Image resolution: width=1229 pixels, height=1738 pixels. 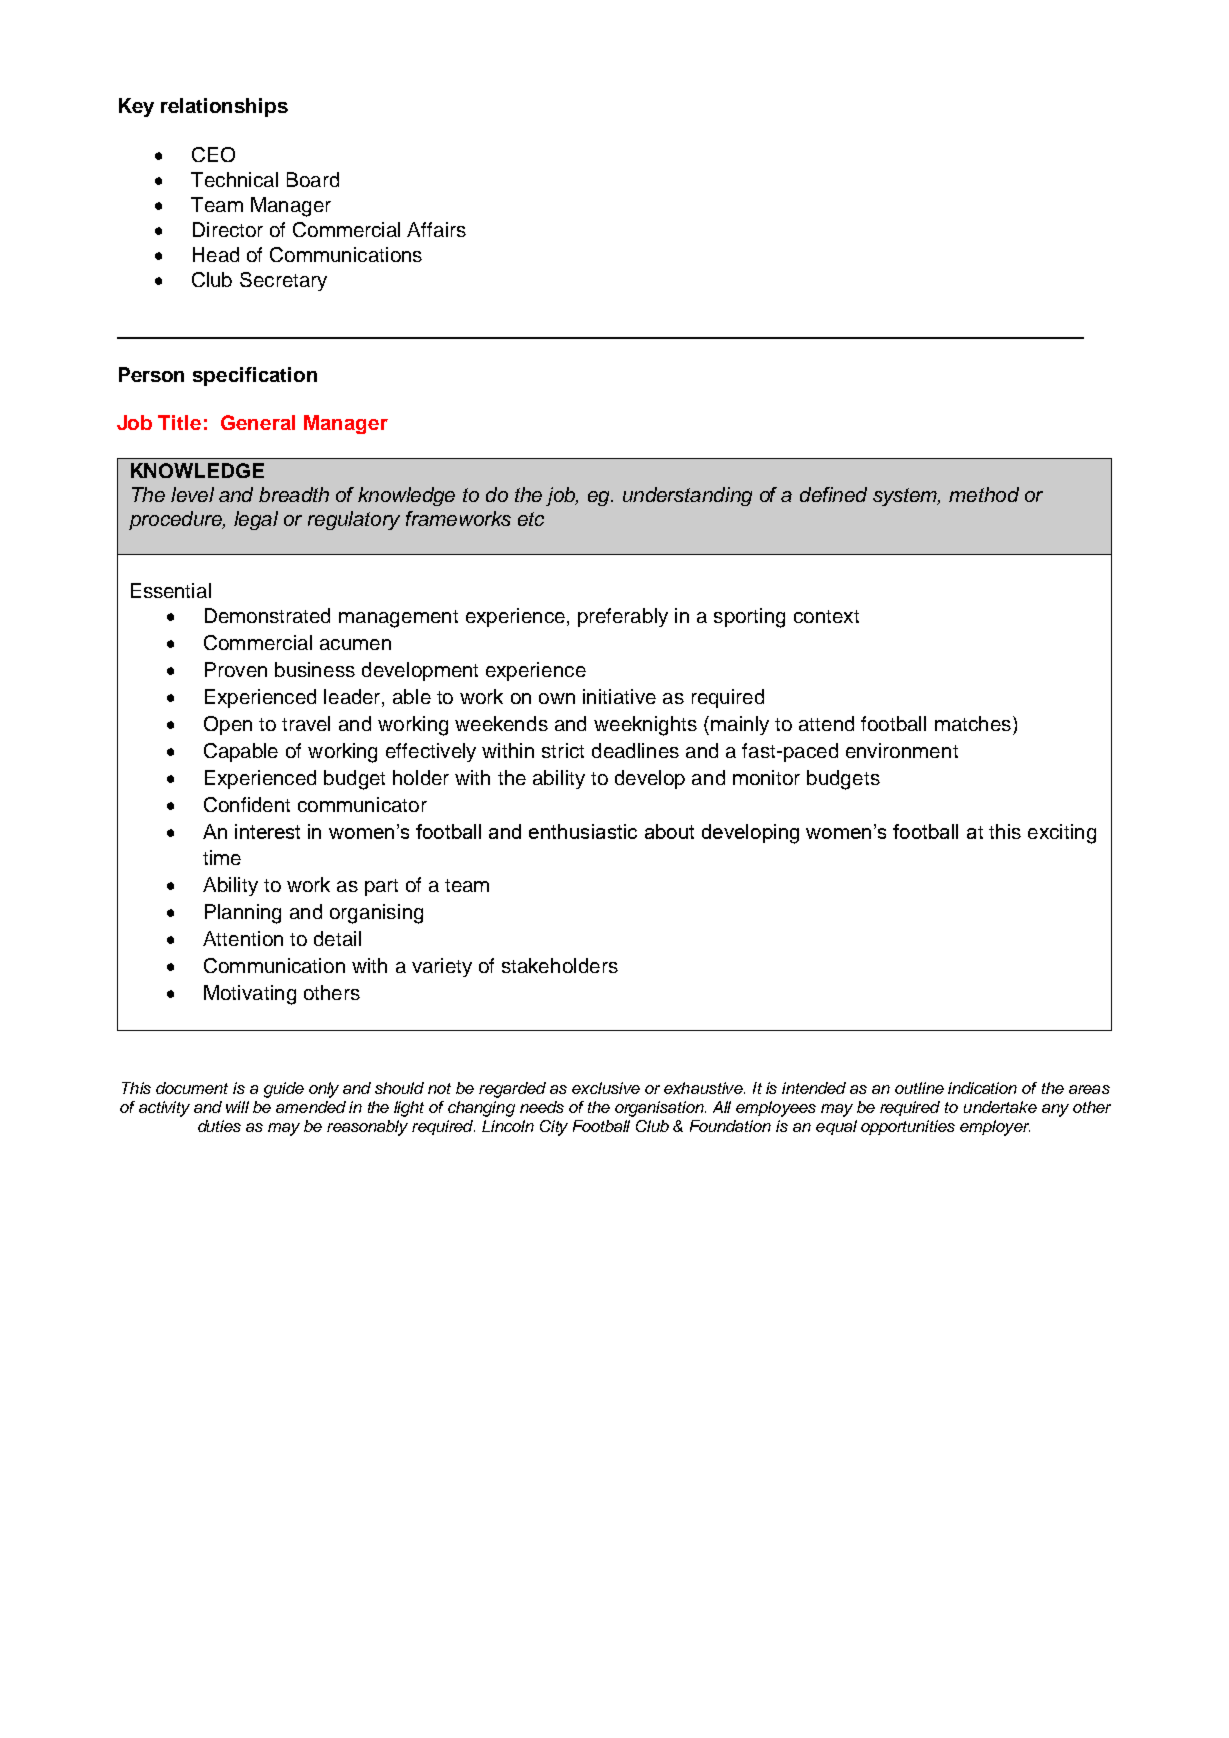 What do you see at coordinates (826, 616) in the page?
I see `context` at bounding box center [826, 616].
